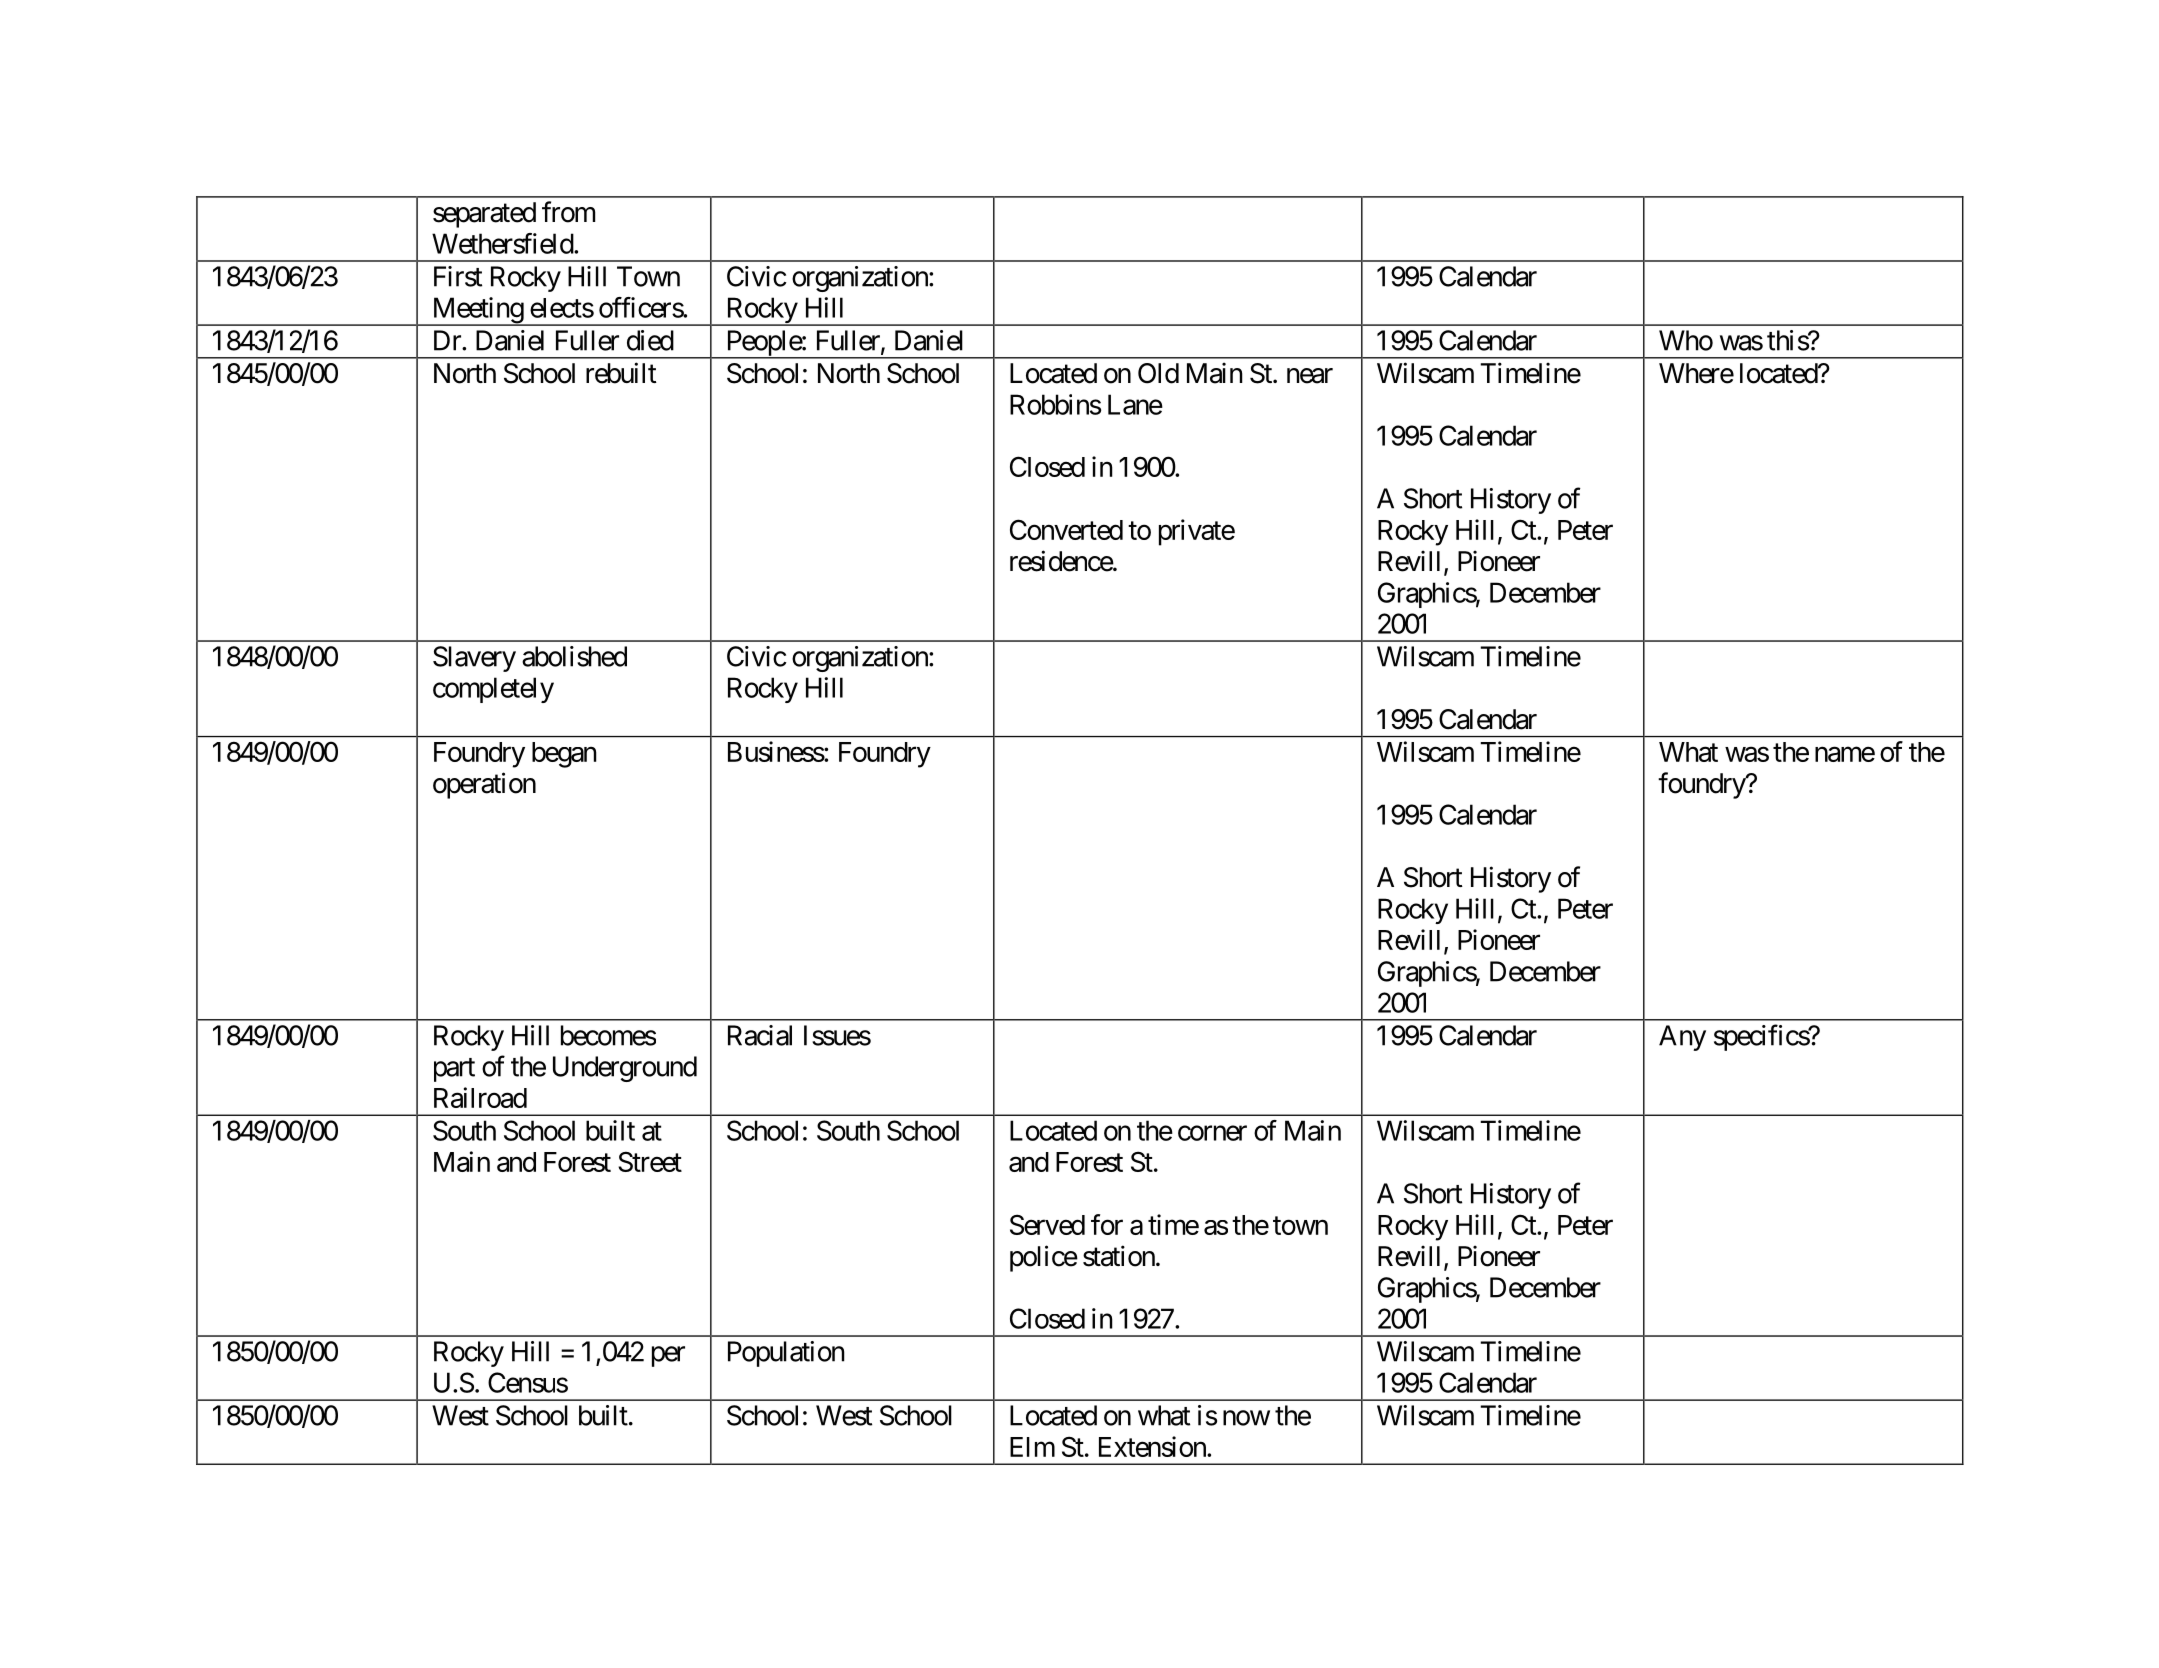 The height and width of the page is (1668, 2159). I want to click on Elm, so click(1032, 1447).
